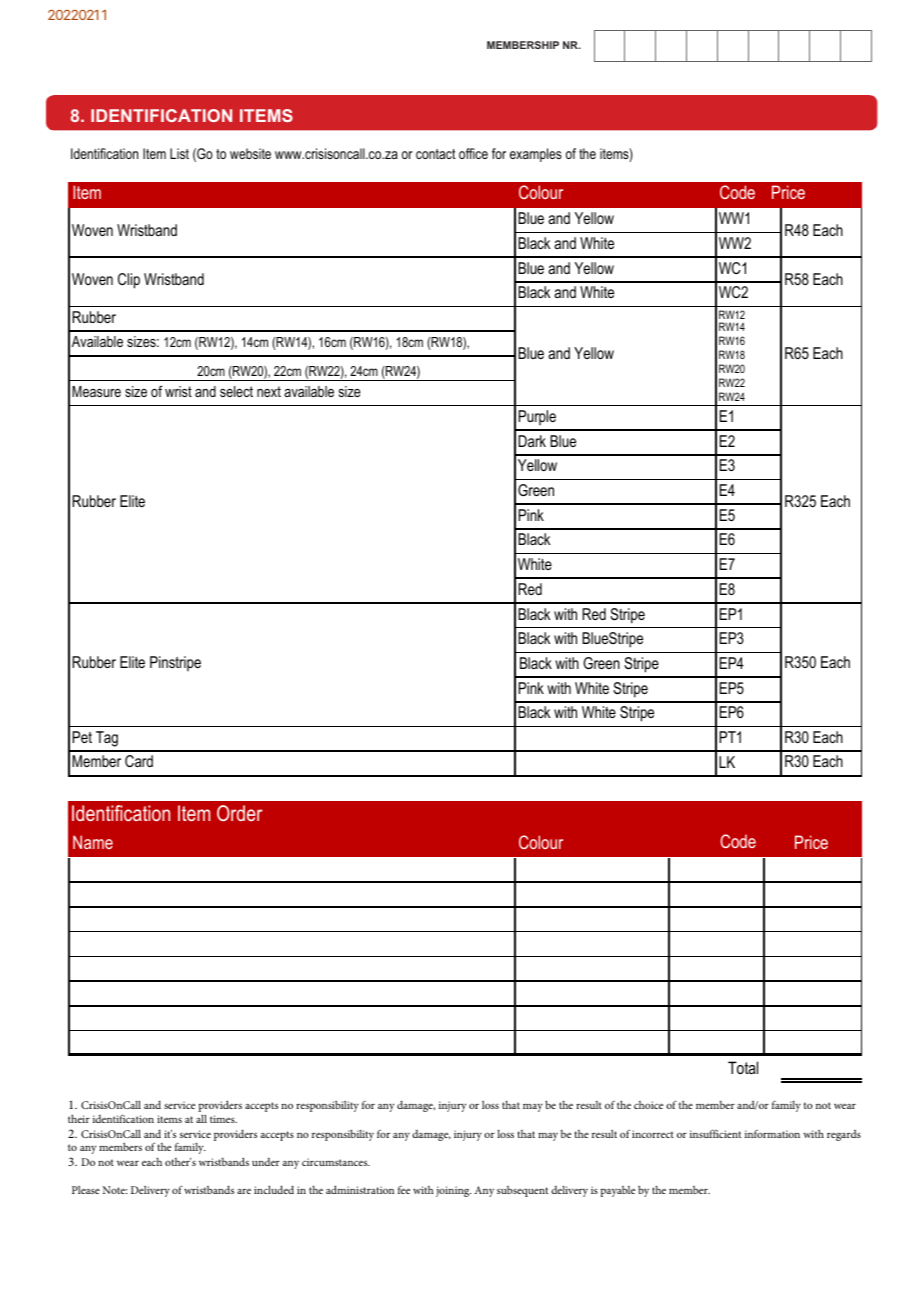 Image resolution: width=924 pixels, height=1308 pixels. Describe the element at coordinates (115, 1190) in the page. I see `Note` at that location.
